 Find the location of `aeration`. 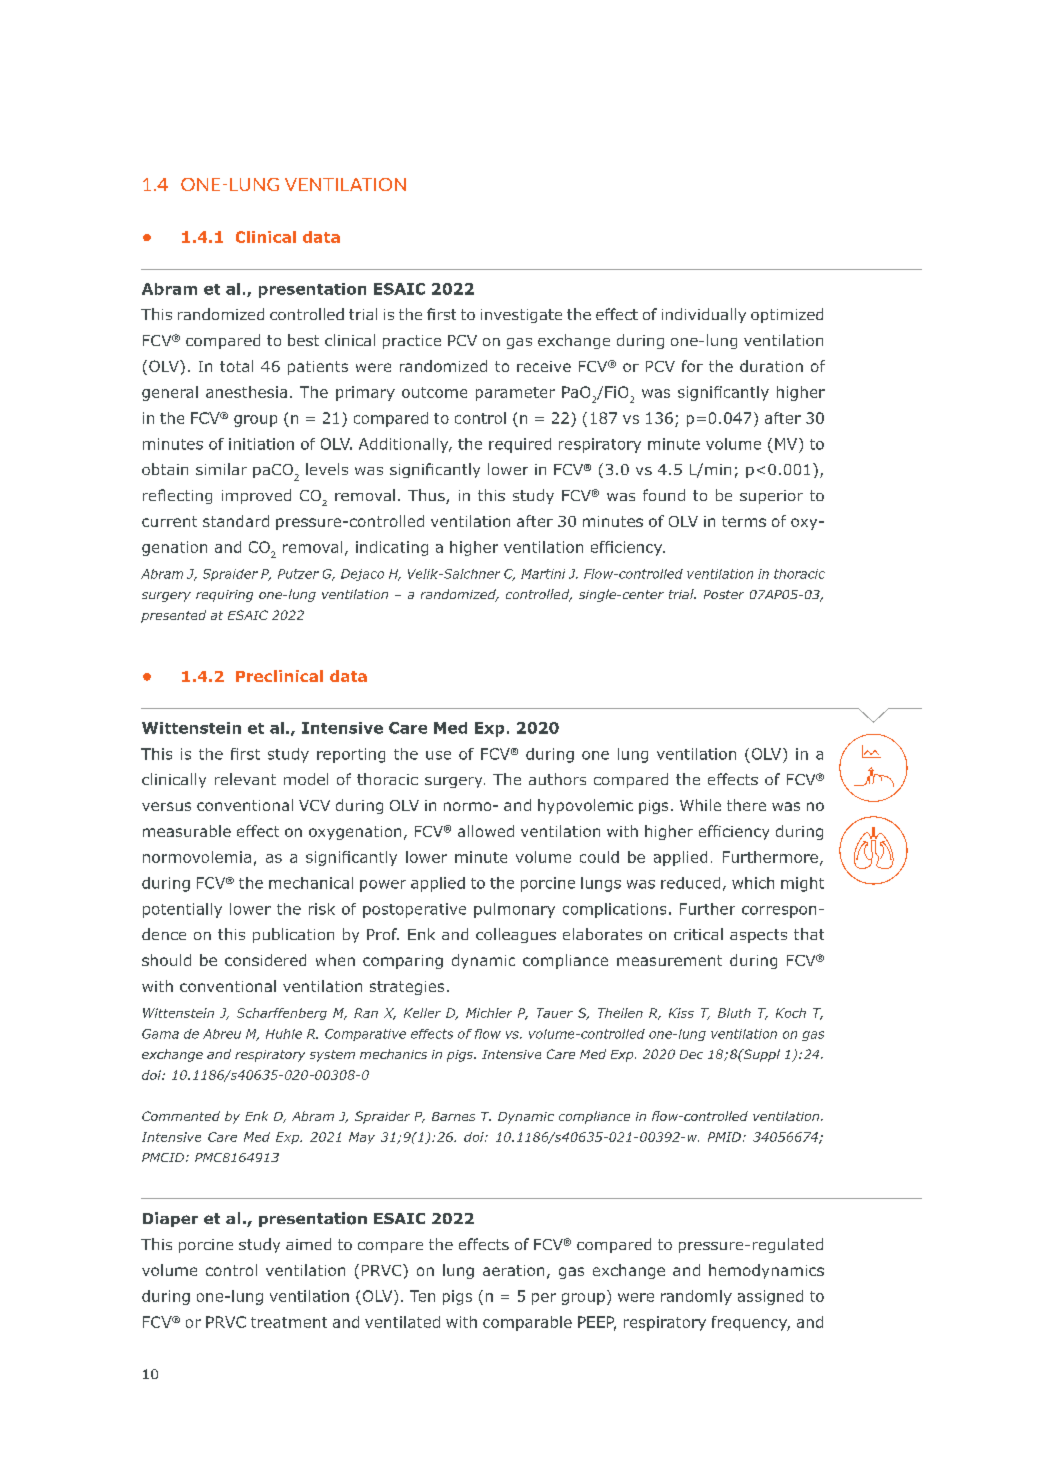

aeration is located at coordinates (513, 1270).
